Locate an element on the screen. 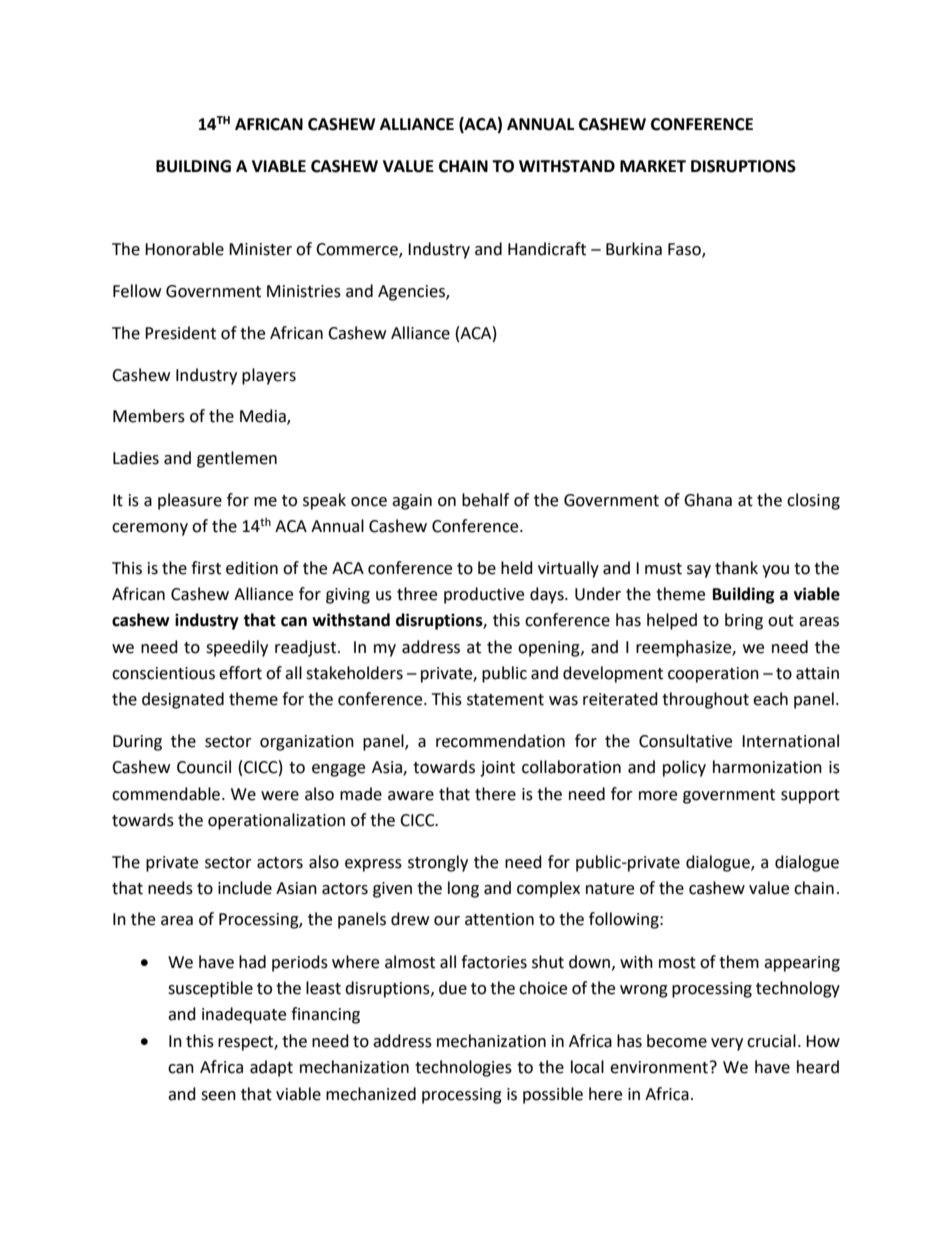 Image resolution: width=952 pixels, height=1233 pixels. behalf is located at coordinates (485, 500).
